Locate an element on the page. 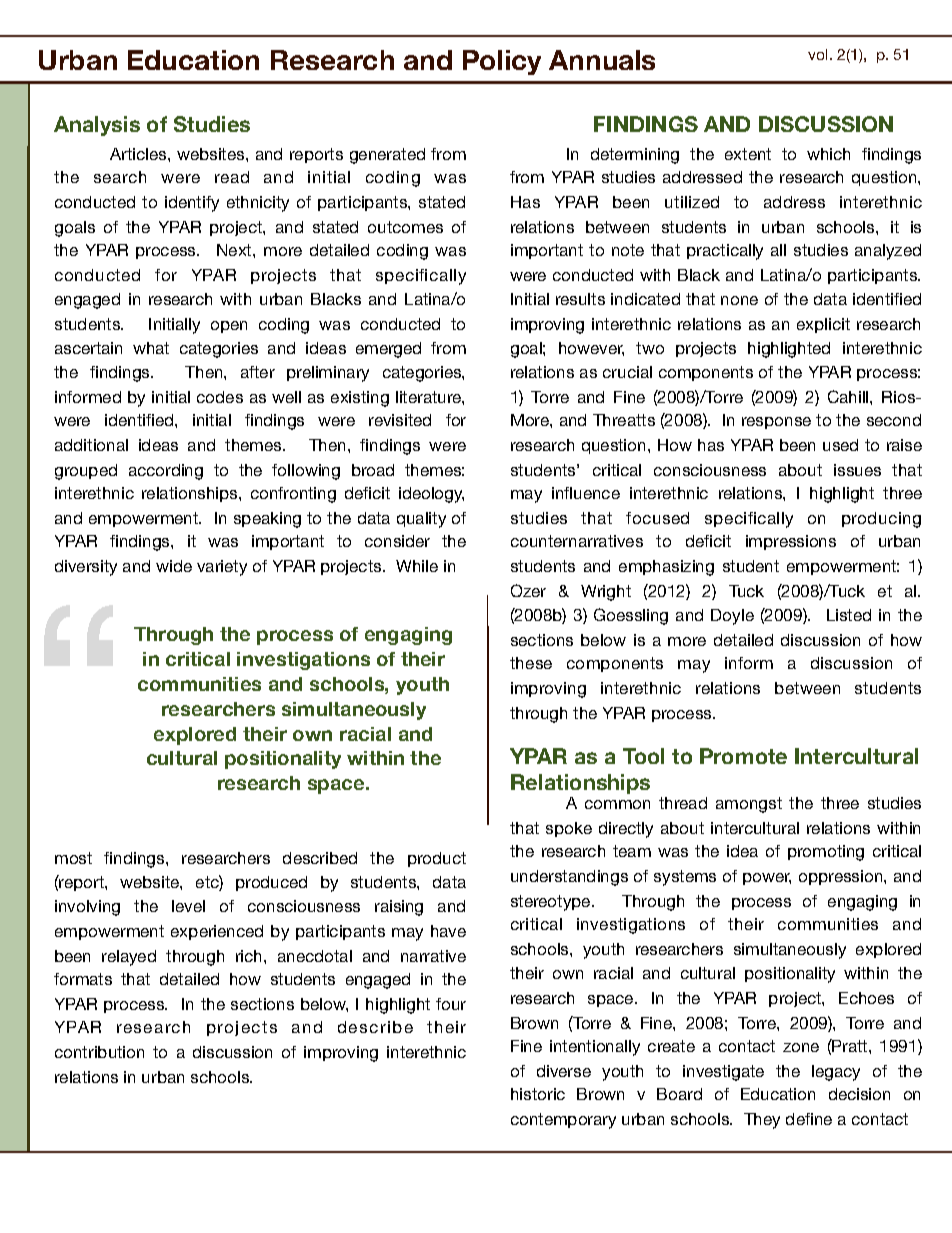  Analysis is located at coordinates (97, 126).
